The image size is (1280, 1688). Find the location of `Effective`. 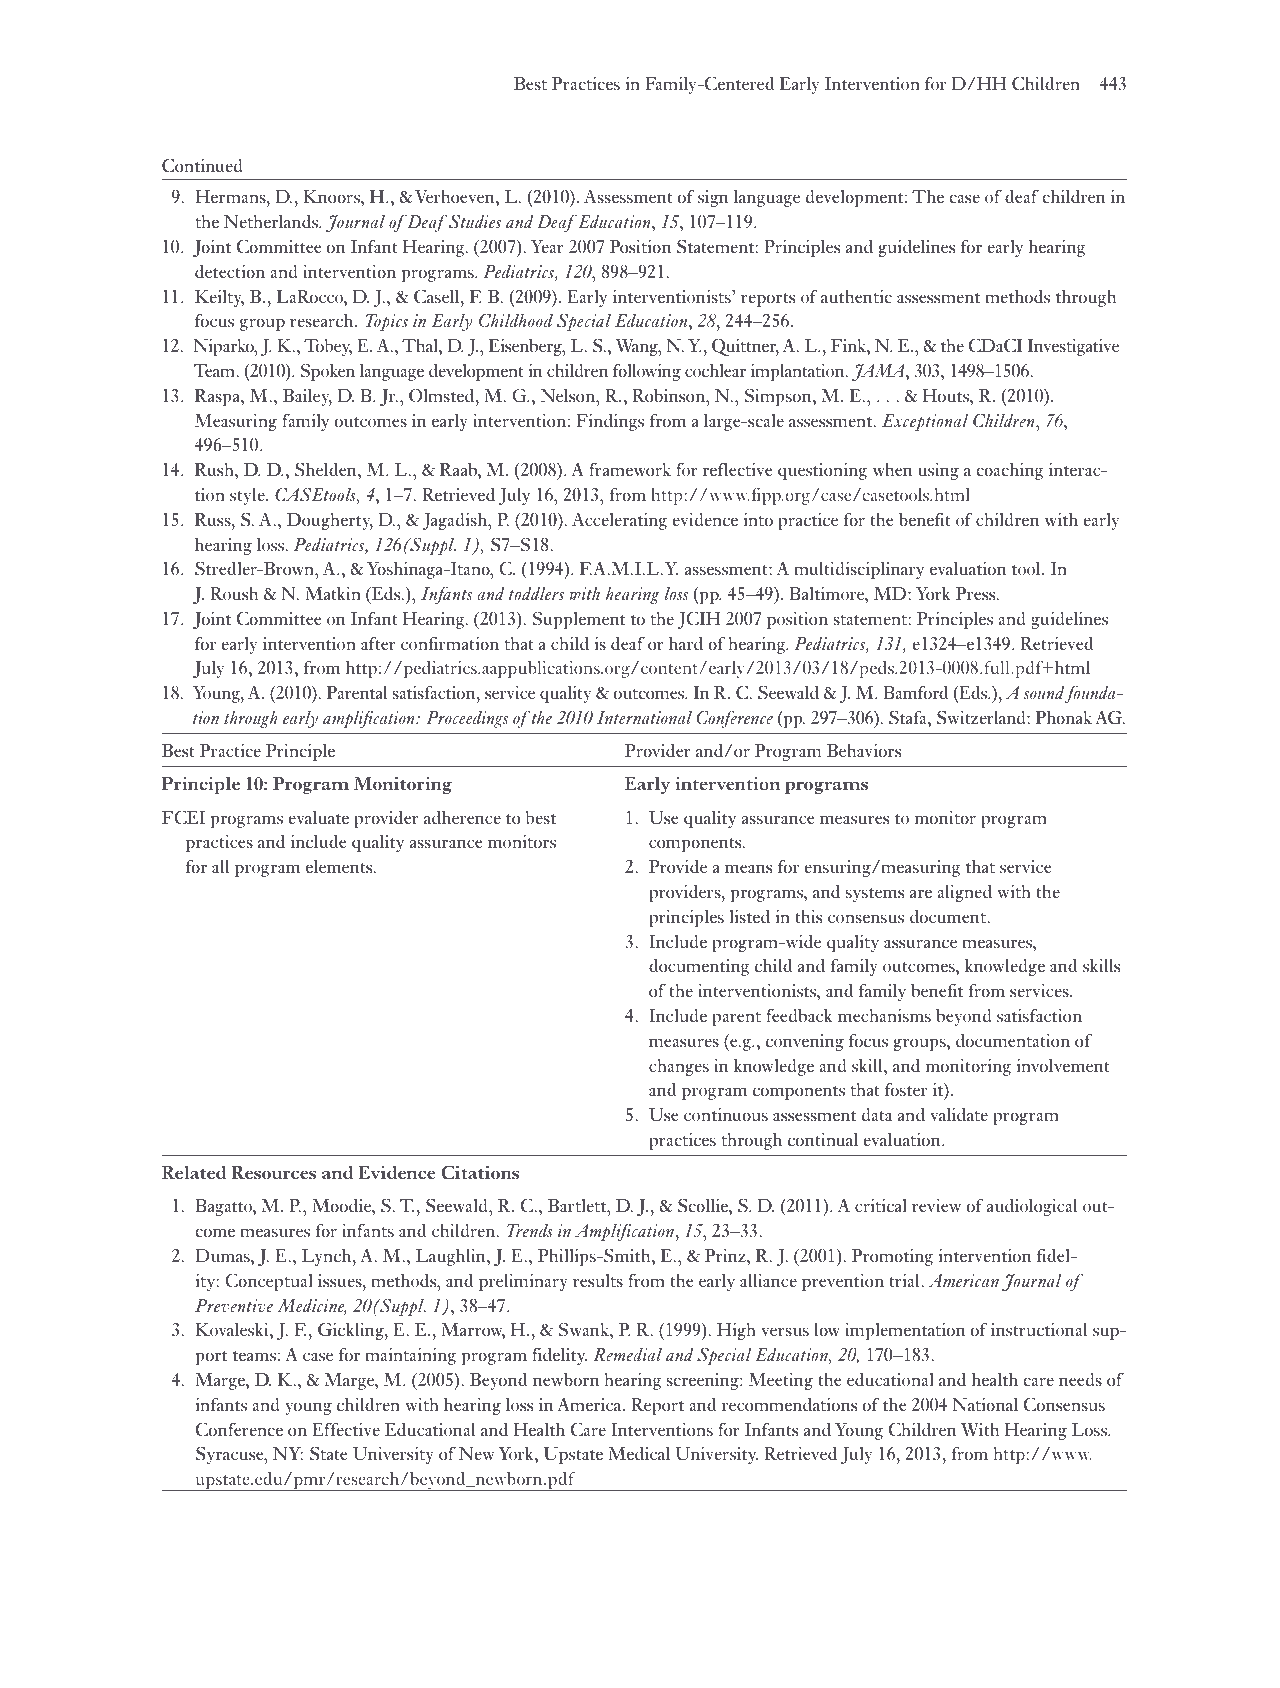

Effective is located at coordinates (346, 1429).
